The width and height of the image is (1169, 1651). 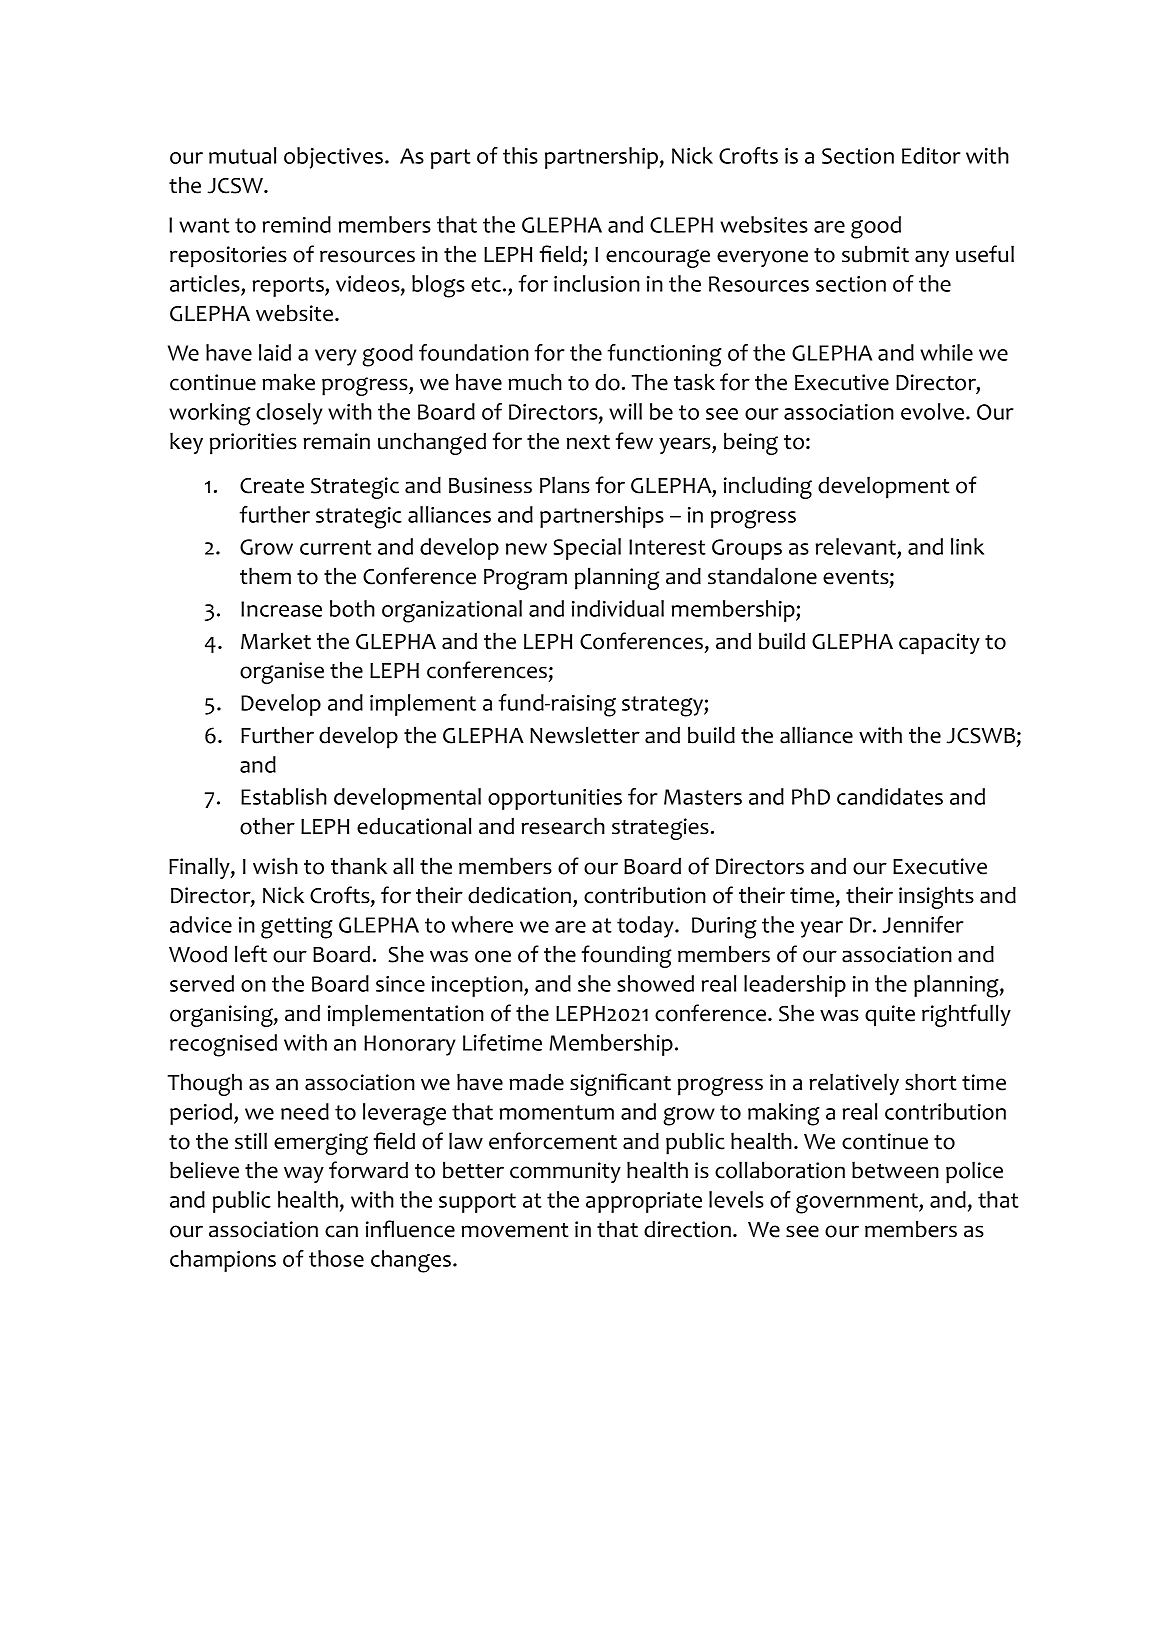 What do you see at coordinates (931, 155) in the image?
I see `Editor` at bounding box center [931, 155].
